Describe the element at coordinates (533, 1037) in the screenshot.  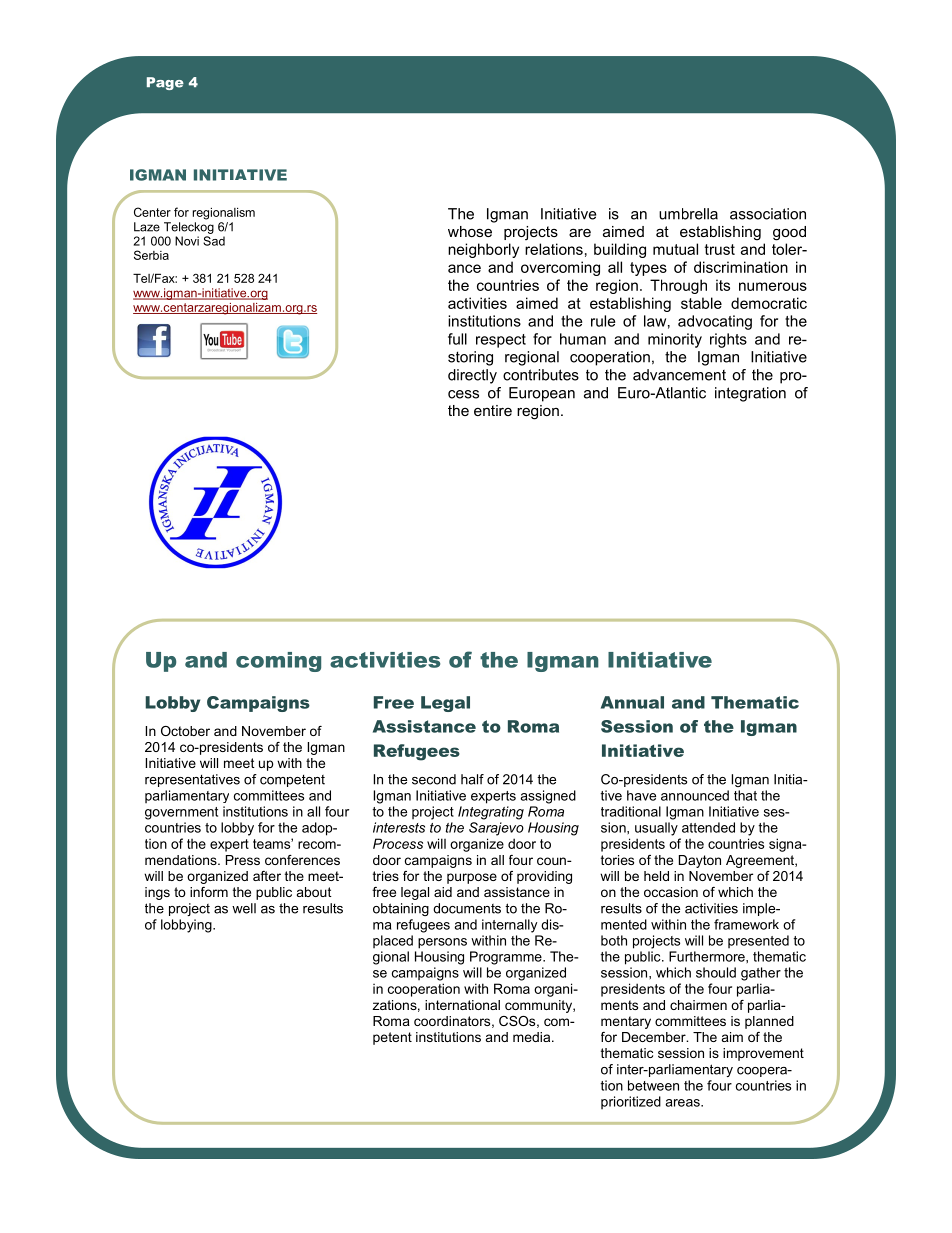
I see `media` at that location.
